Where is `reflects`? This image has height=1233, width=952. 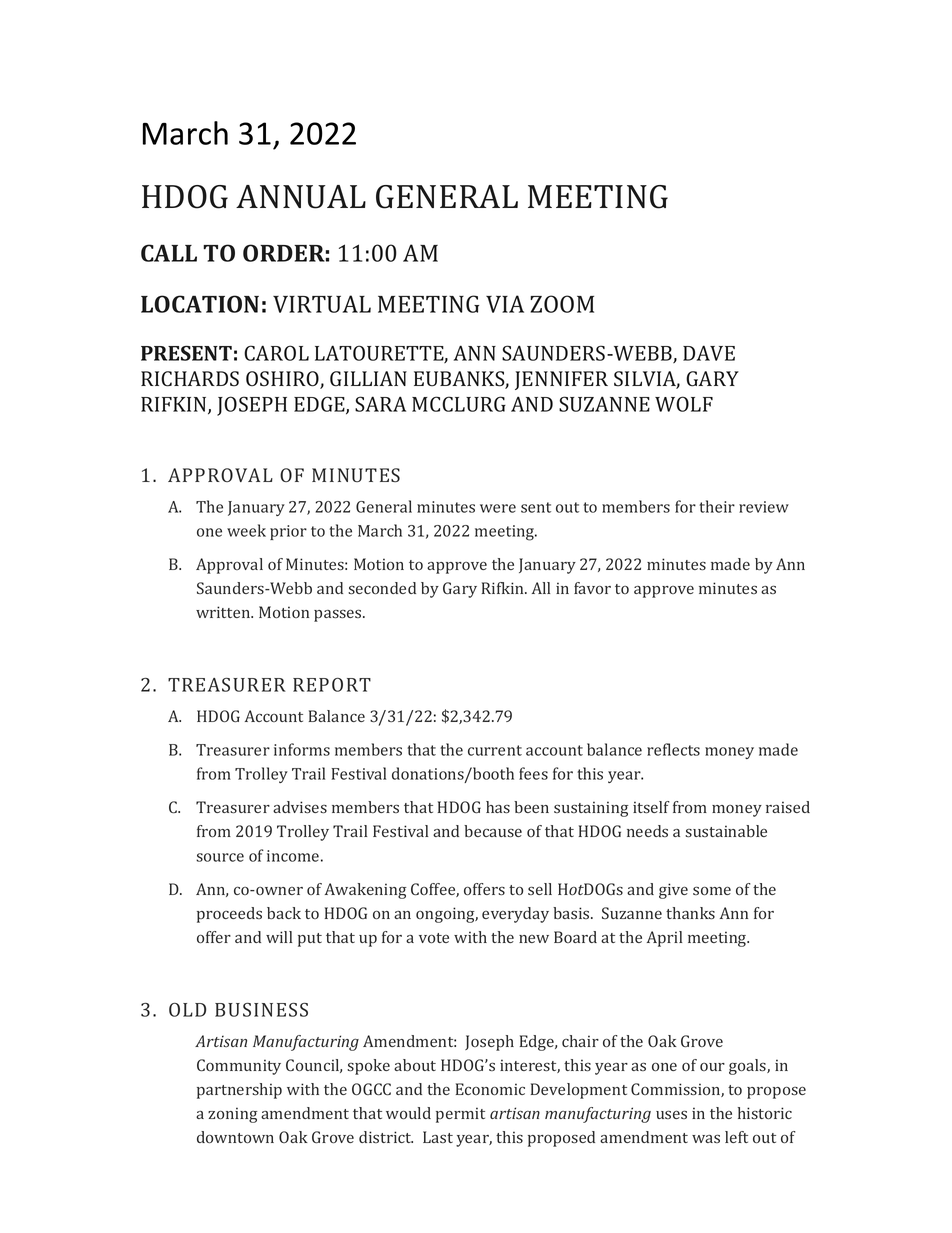 reflects is located at coordinates (673, 749).
